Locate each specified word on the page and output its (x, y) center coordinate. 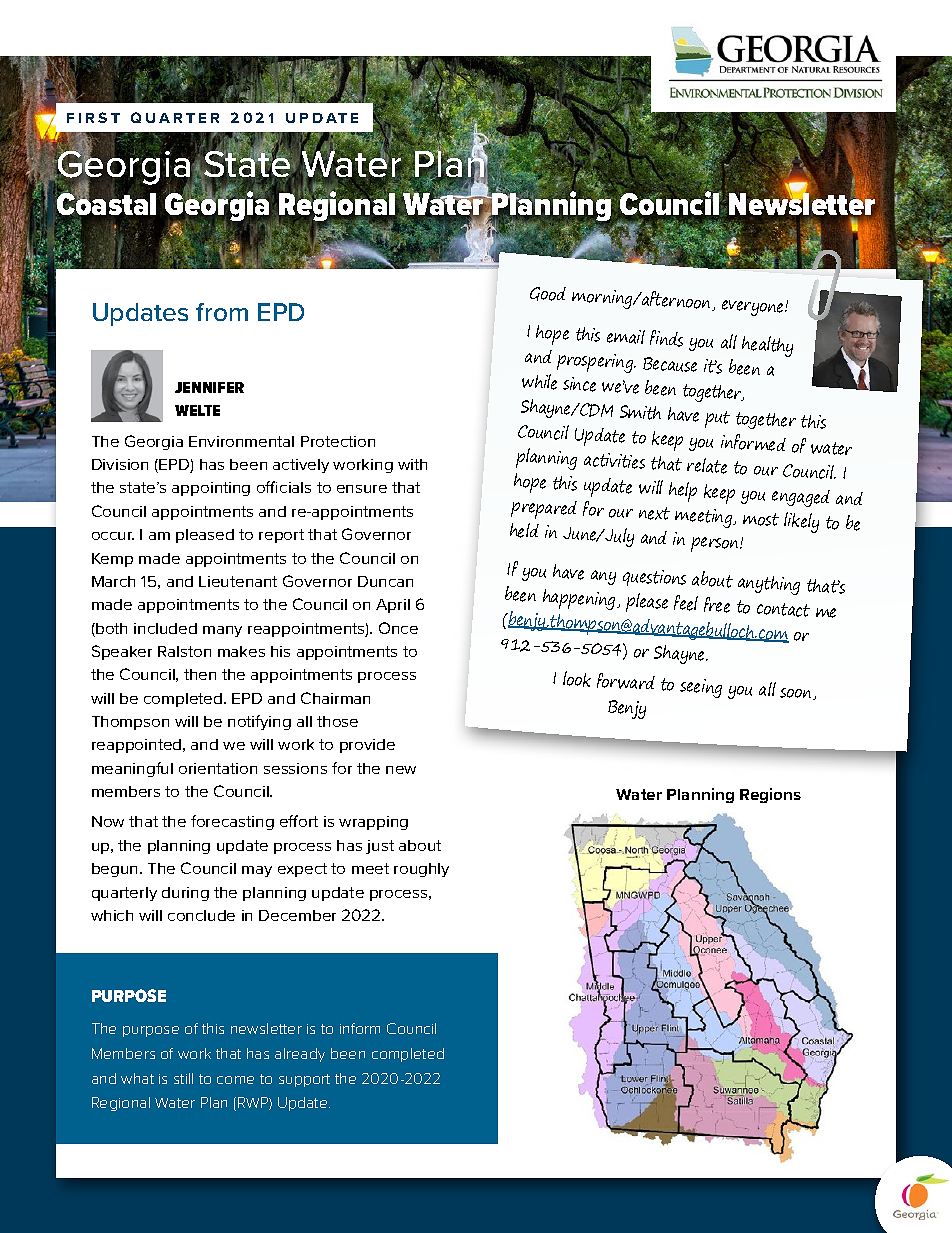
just (380, 847)
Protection (338, 441)
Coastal (105, 204)
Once (398, 628)
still (183, 1078)
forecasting (232, 822)
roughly (421, 870)
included (165, 628)
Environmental (241, 441)
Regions (770, 795)
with (412, 464)
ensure (362, 489)
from (222, 312)
